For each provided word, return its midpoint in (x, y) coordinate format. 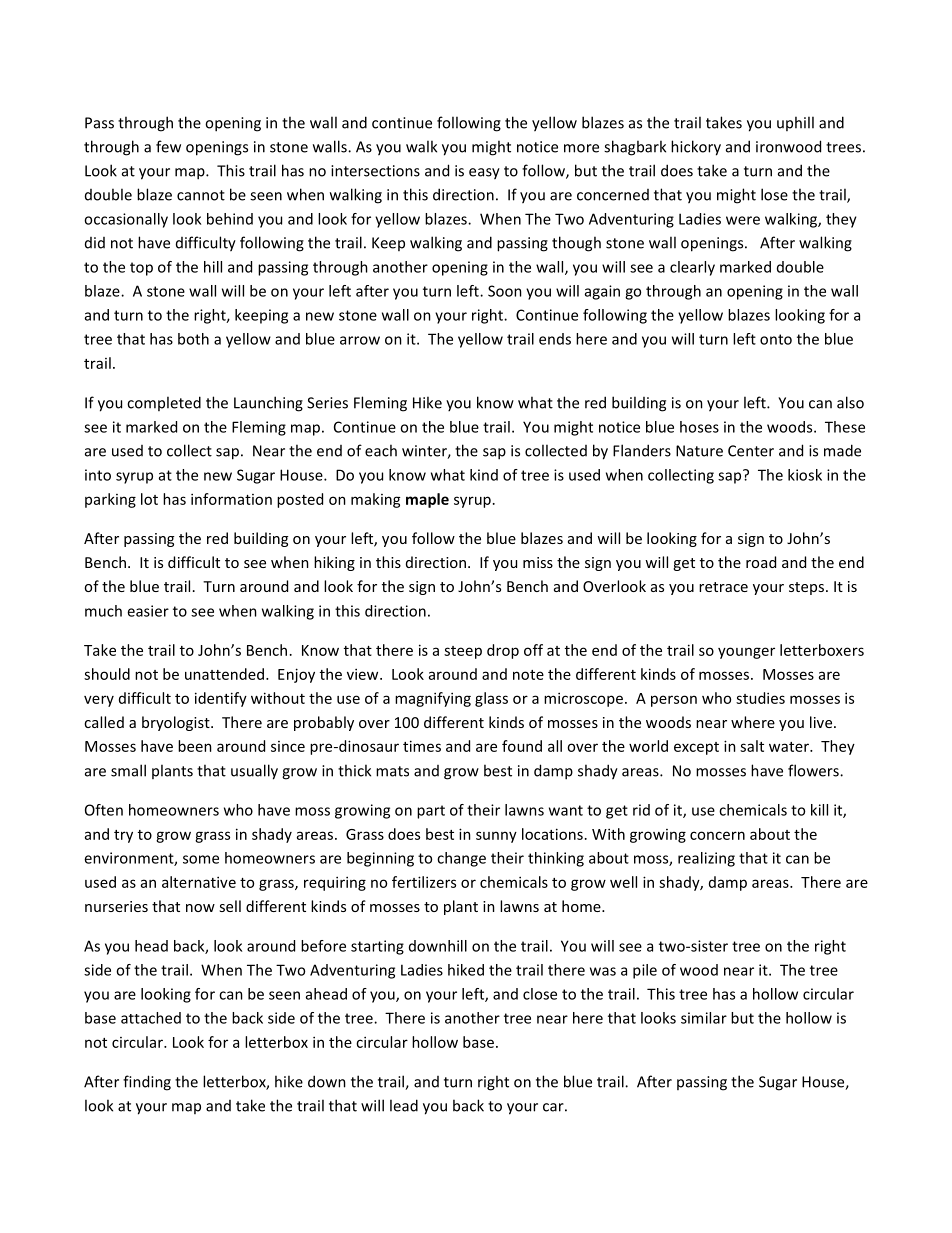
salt (752, 746)
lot (149, 499)
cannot (201, 195)
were (743, 220)
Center (751, 451)
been (195, 746)
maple (427, 500)
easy (484, 174)
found (522, 746)
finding (147, 1083)
